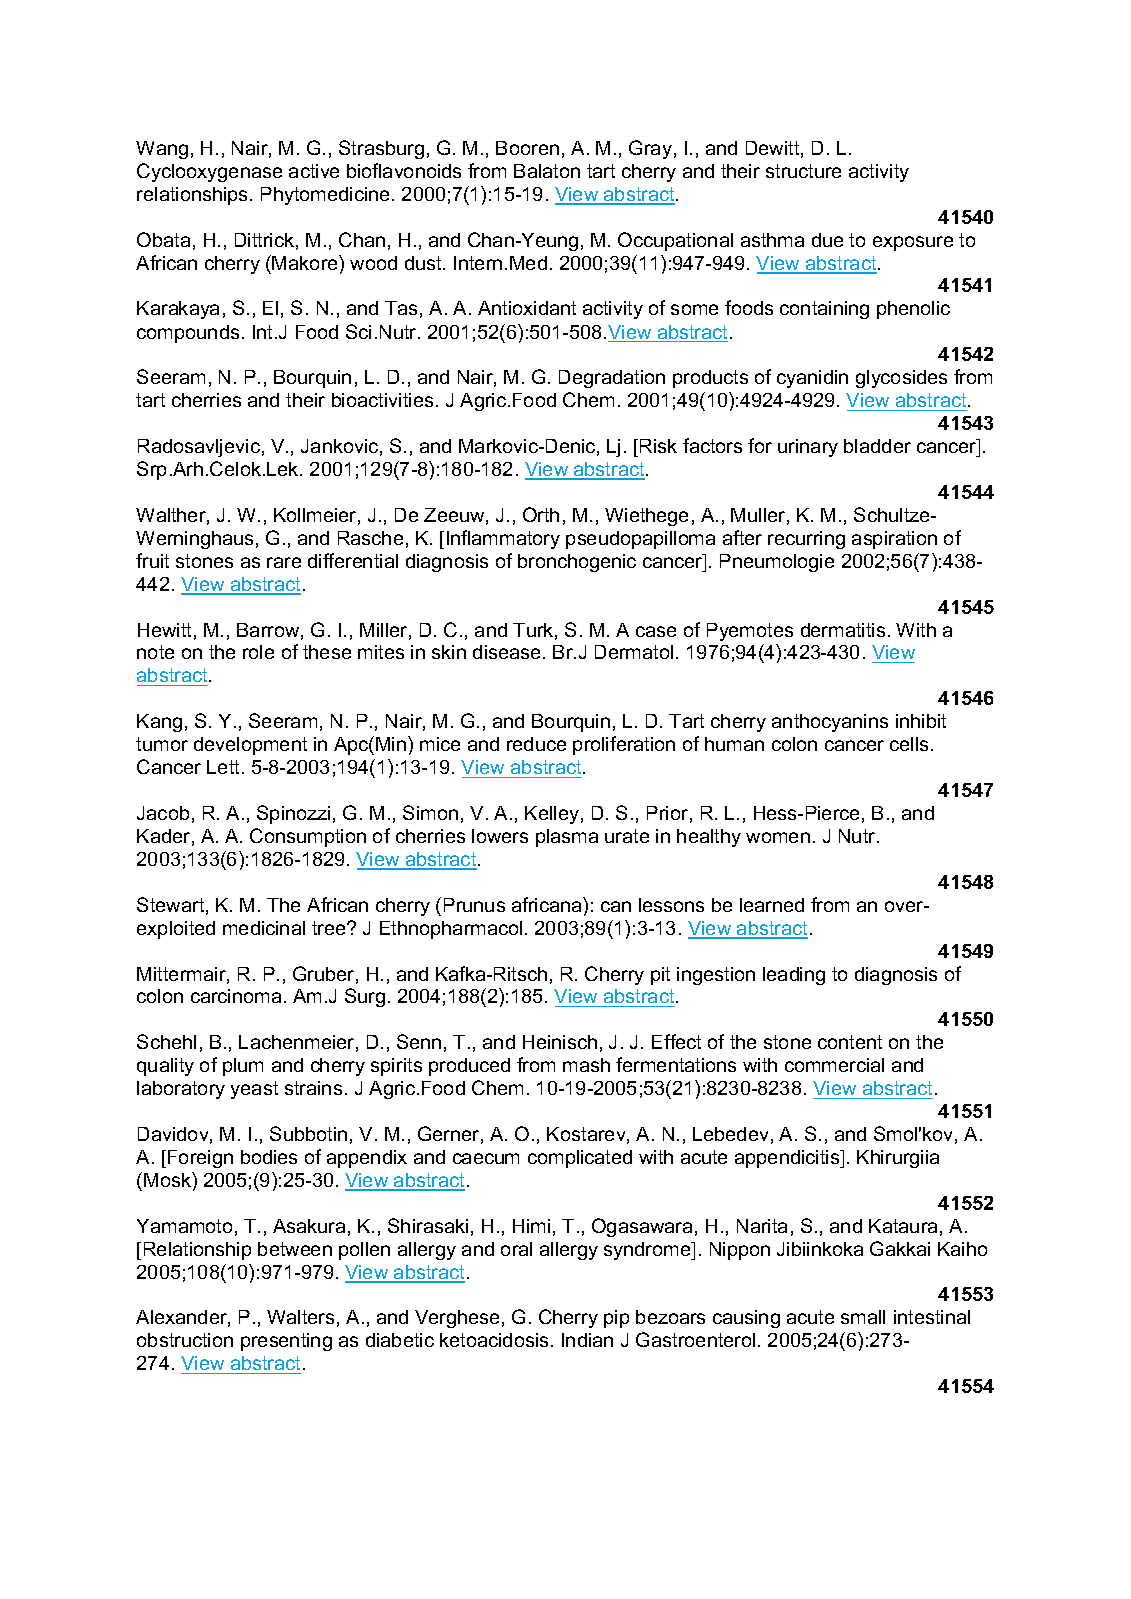 The height and width of the screenshot is (1599, 1131). Describe the element at coordinates (536, 744) in the screenshot. I see `reduce` at that location.
